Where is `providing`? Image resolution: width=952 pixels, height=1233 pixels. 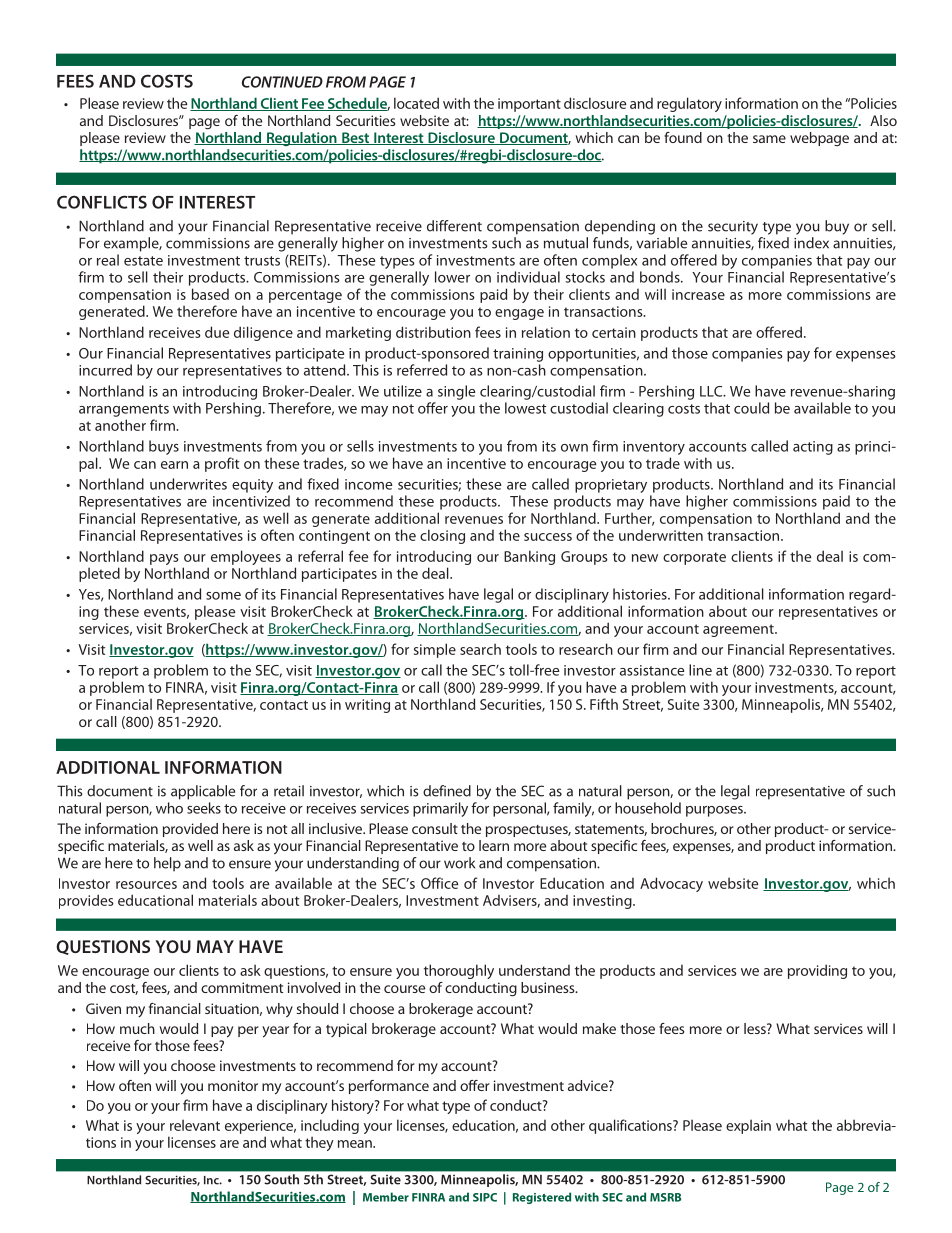 providing is located at coordinates (817, 971).
